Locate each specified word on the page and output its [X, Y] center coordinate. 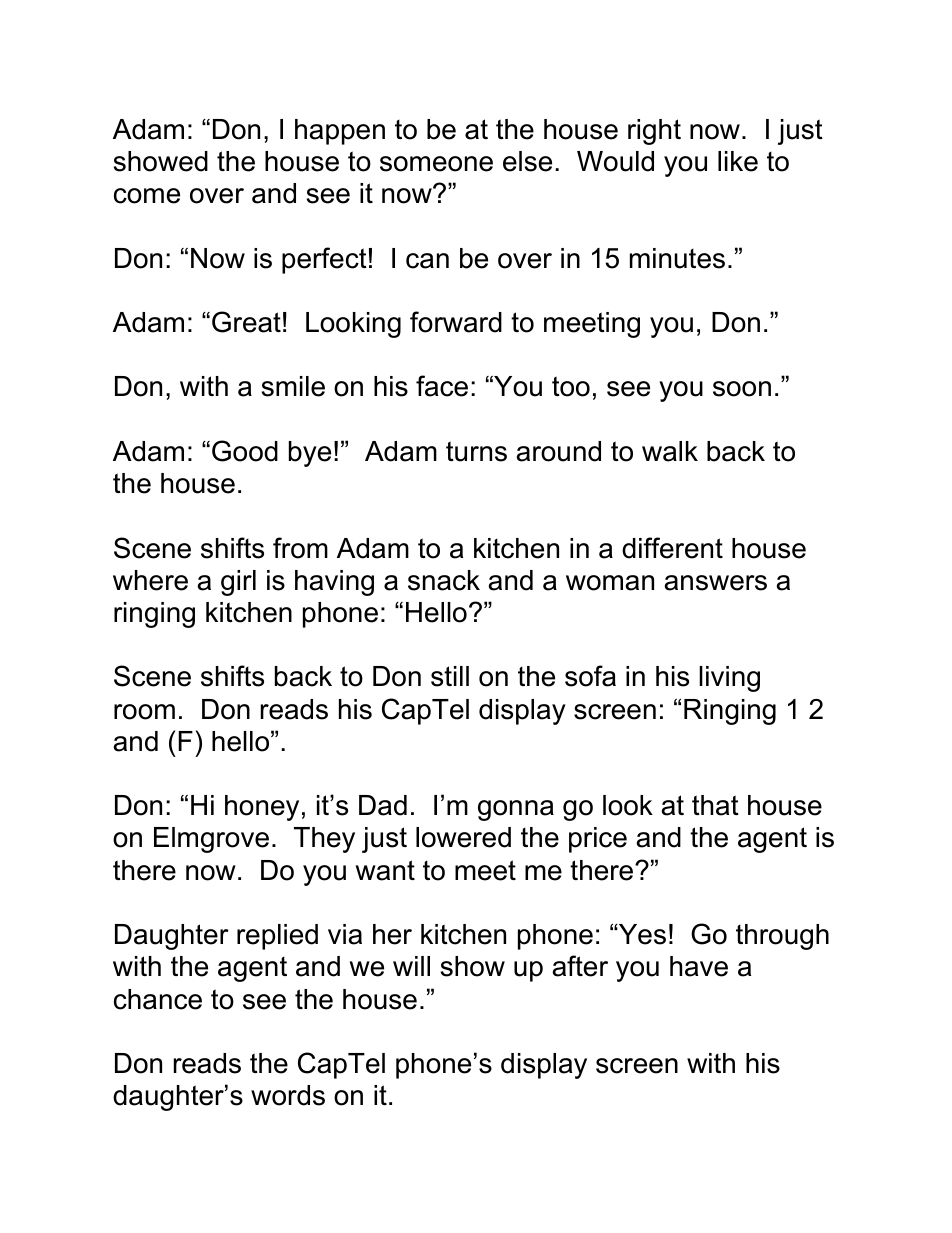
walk [670, 451]
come [147, 196]
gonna [516, 810]
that [715, 805]
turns [476, 451]
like [738, 161]
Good [245, 451]
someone [436, 164]
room [144, 712]
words [288, 1095]
